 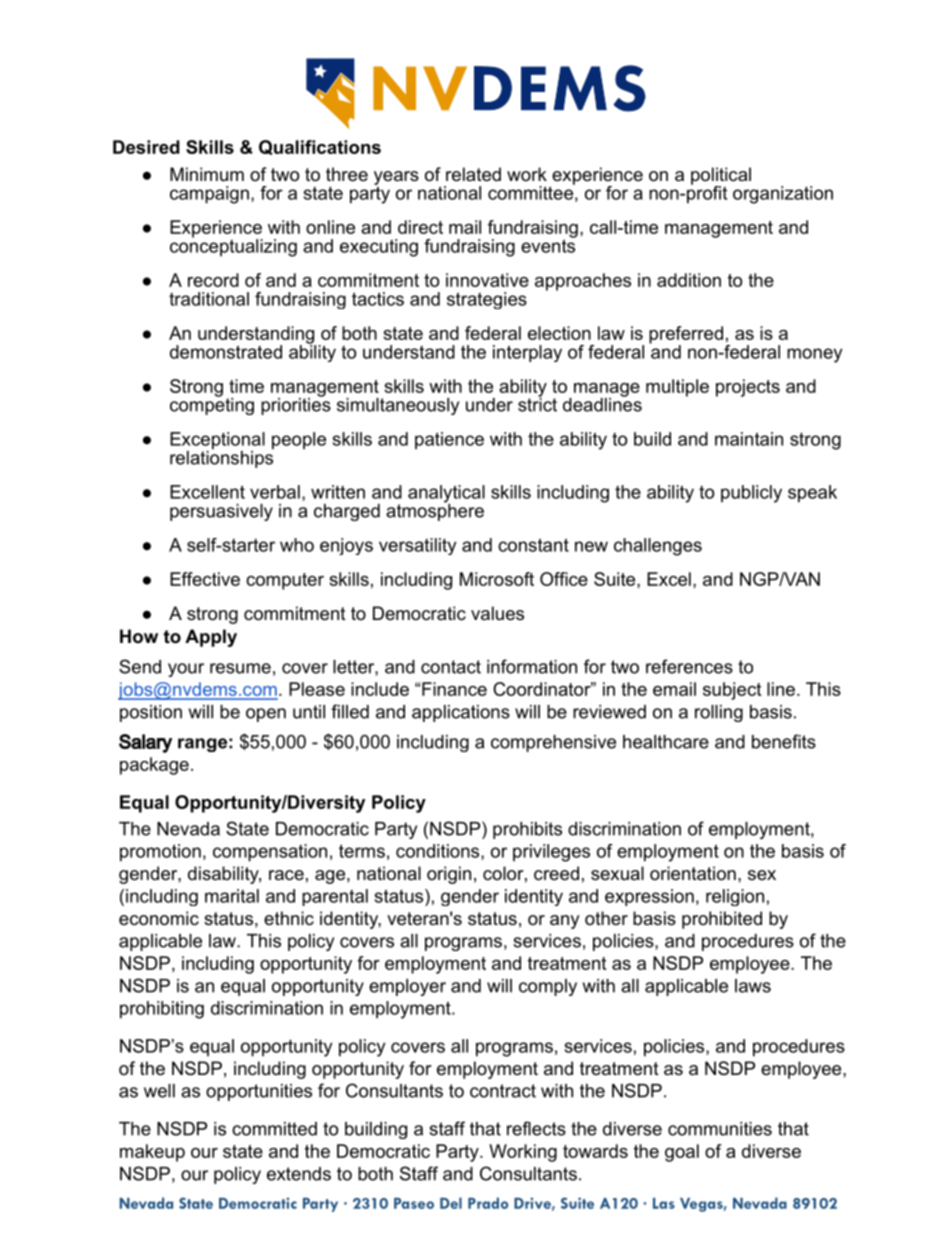 I want to click on political, so click(x=721, y=177).
